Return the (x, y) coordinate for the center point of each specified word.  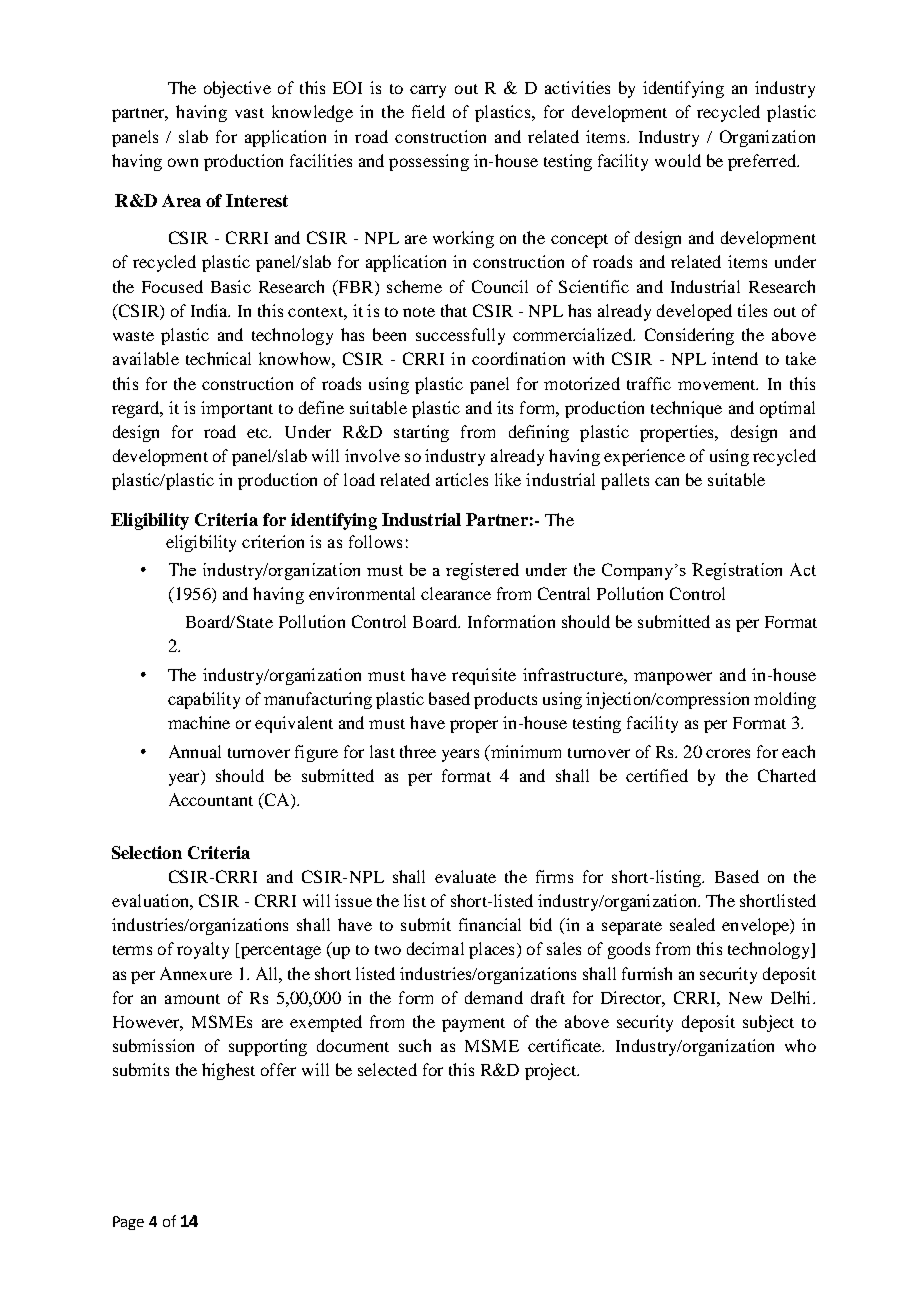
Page (128, 1223)
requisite (484, 676)
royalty (203, 950)
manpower (673, 678)
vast (249, 113)
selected (387, 1069)
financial (490, 924)
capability (204, 700)
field (428, 111)
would (678, 160)
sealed (692, 924)
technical (218, 358)
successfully (460, 336)
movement (718, 385)
